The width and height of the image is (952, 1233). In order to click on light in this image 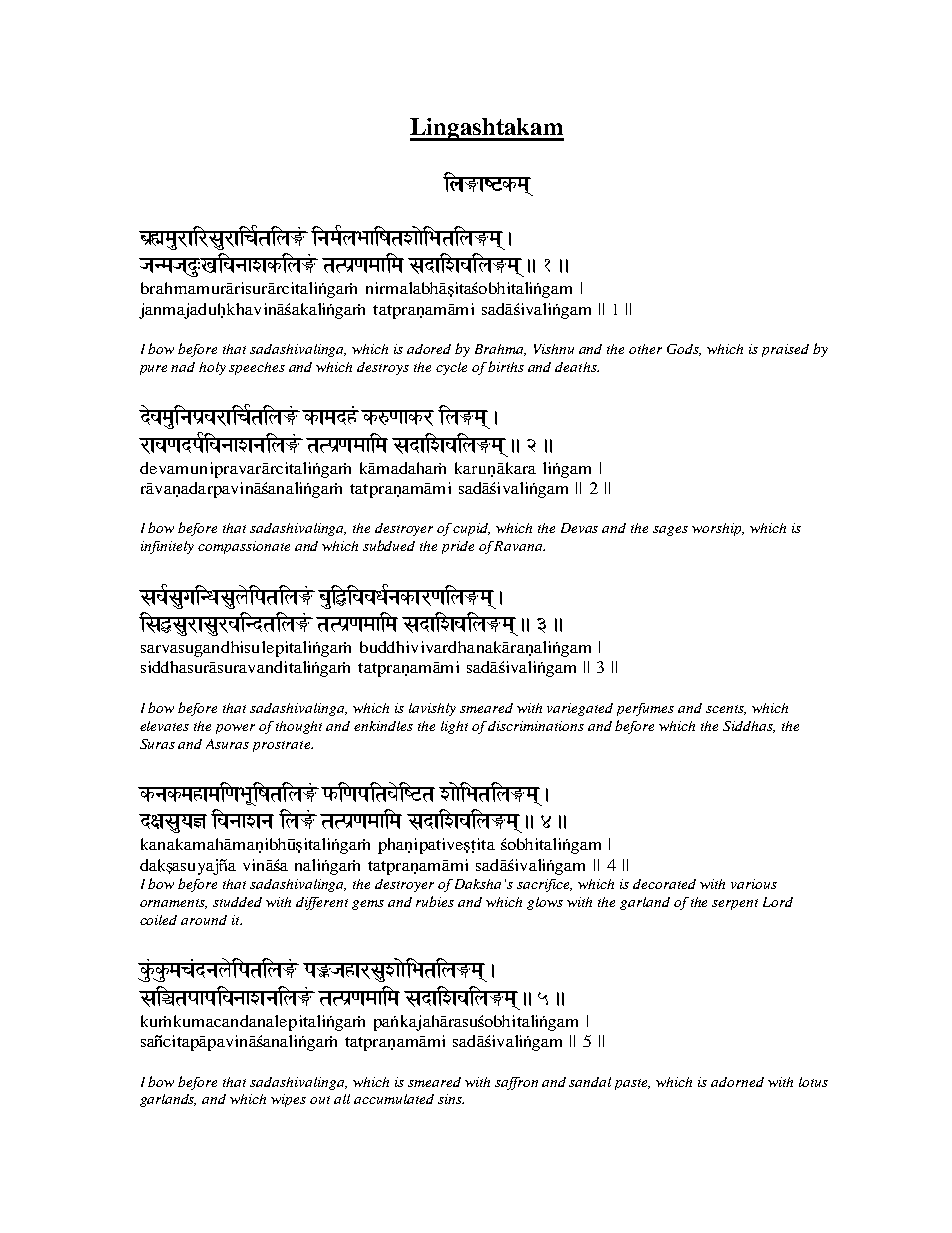, I will do `click(454, 727)`.
